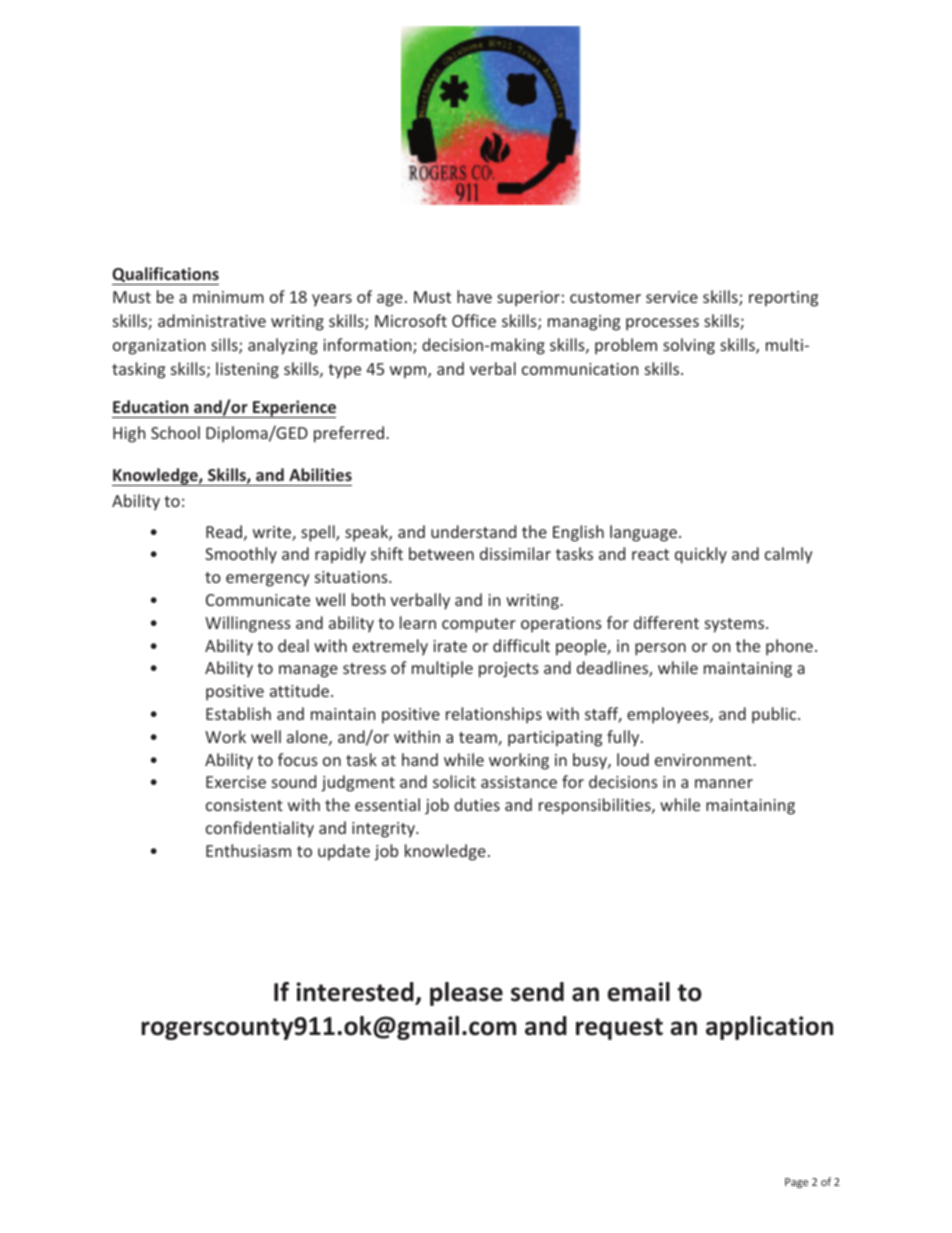  I want to click on send, so click(537, 992).
